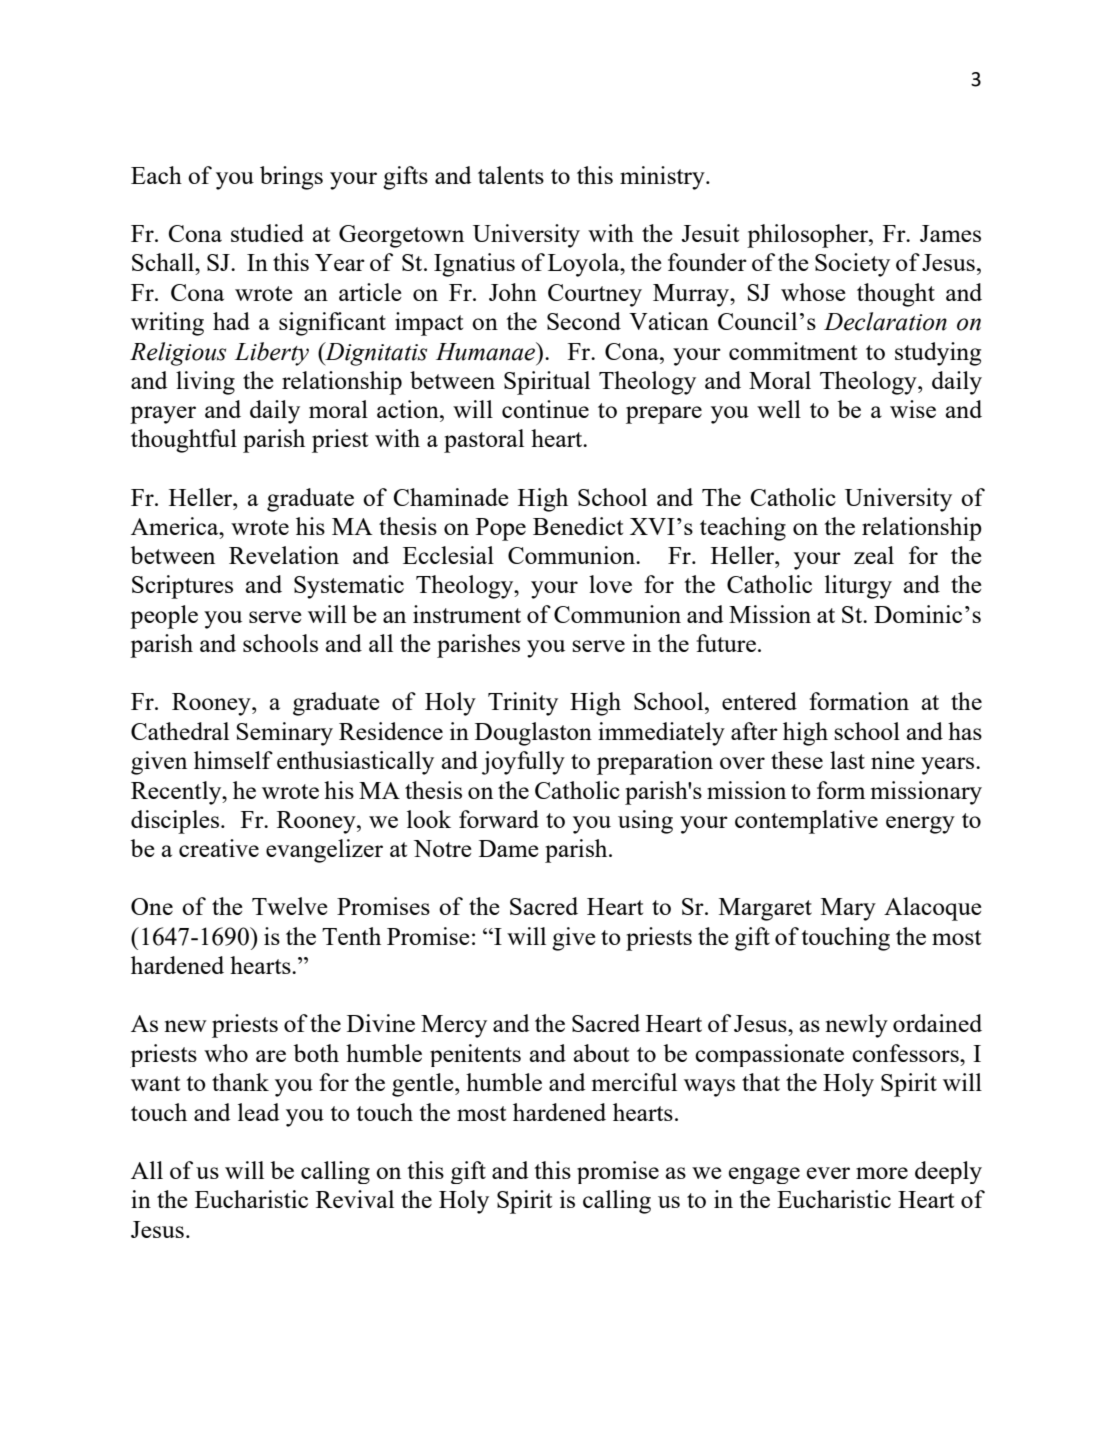  I want to click on energy, so click(920, 825).
